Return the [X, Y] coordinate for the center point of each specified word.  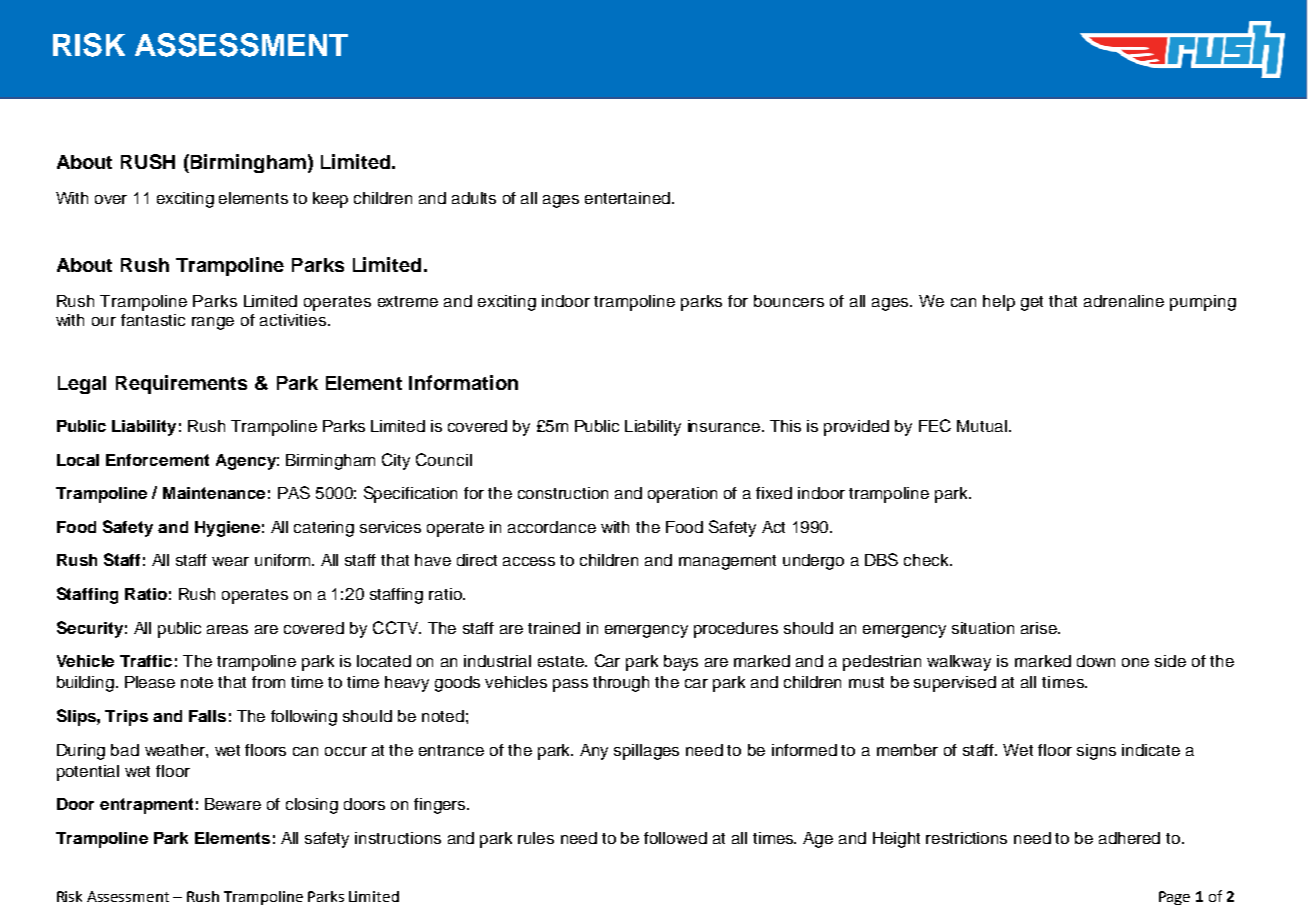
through [621, 684]
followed [675, 838]
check [927, 560]
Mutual [982, 426]
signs [1096, 752]
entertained [627, 198]
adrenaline [1124, 301]
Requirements [181, 384]
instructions [398, 838]
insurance [725, 426]
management [727, 562]
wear [230, 561]
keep [330, 200]
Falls [207, 716]
